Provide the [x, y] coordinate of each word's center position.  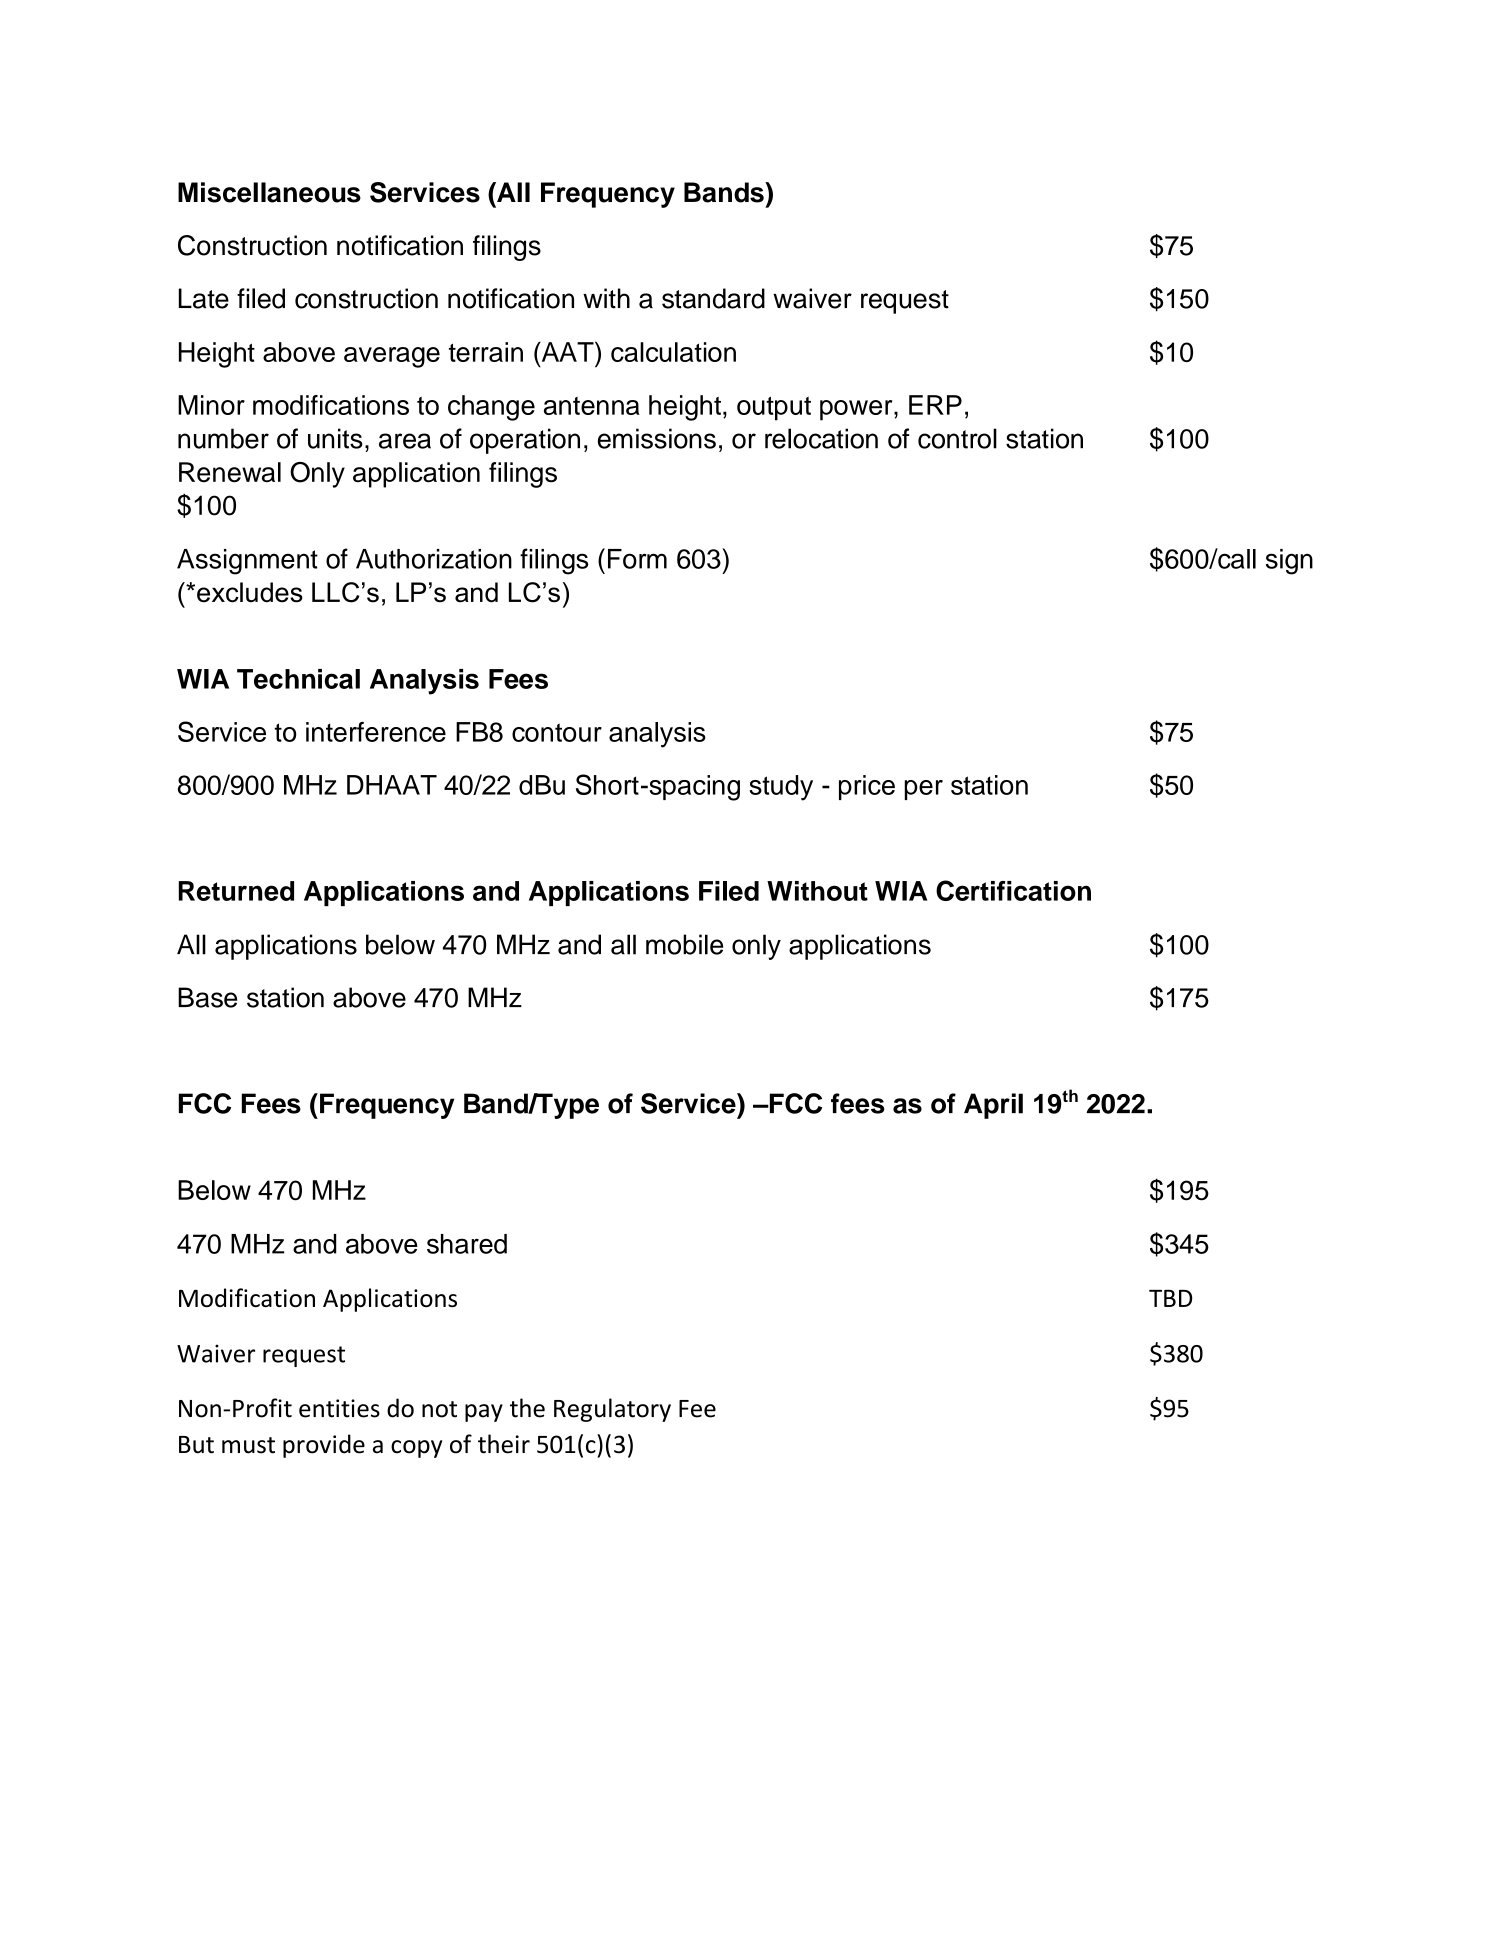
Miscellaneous [269, 192]
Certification [1013, 890]
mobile [684, 944]
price [867, 787]
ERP [935, 405]
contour [557, 732]
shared [467, 1244]
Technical [298, 679]
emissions [657, 438]
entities [339, 1408]
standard [713, 298]
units [335, 438]
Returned [236, 891]
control [957, 438]
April [993, 1106]
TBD [1170, 1298]
